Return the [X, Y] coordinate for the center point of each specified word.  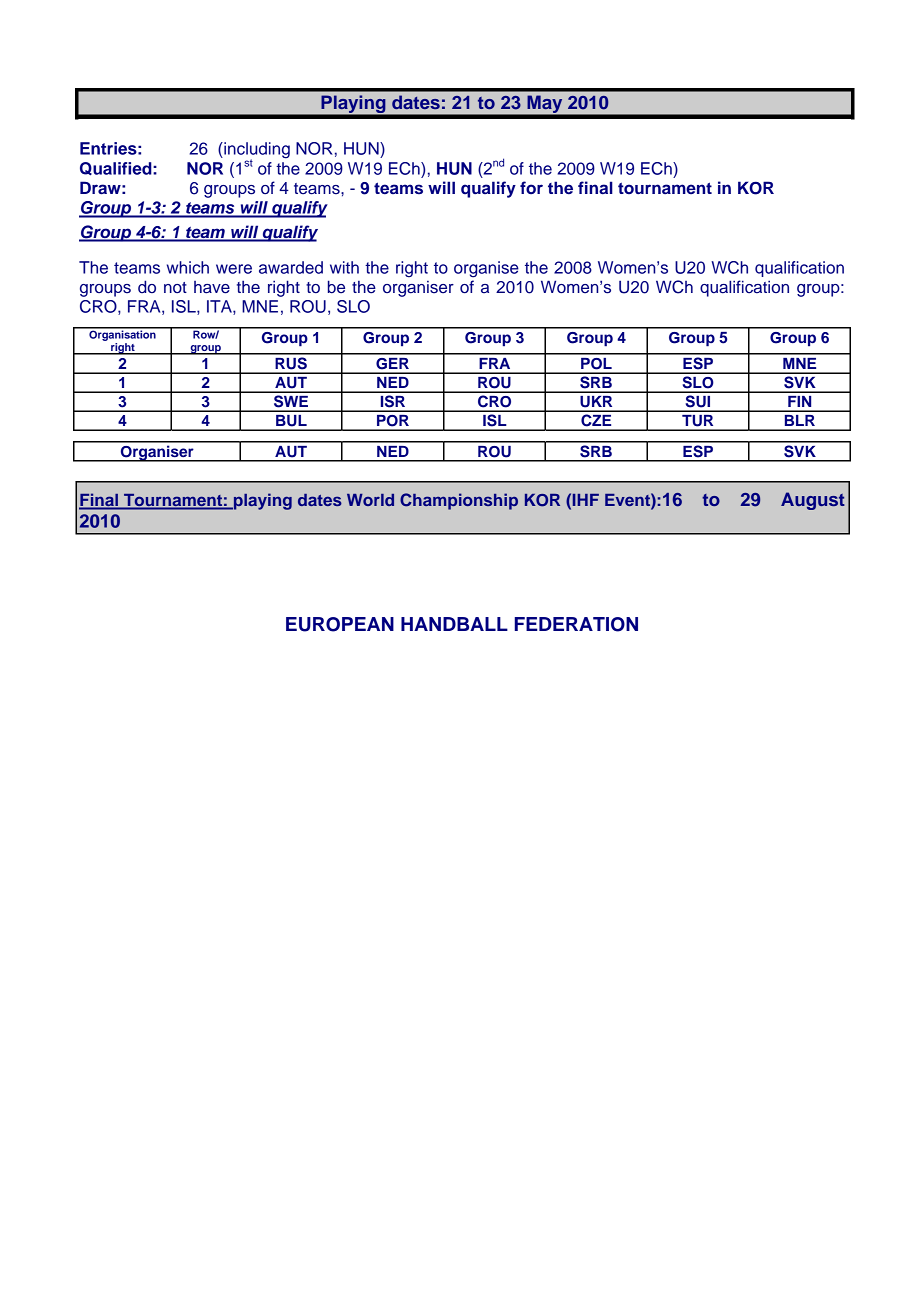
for [531, 187]
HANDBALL [454, 624]
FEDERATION [576, 624]
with [344, 267]
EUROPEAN [340, 624]
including [256, 151]
